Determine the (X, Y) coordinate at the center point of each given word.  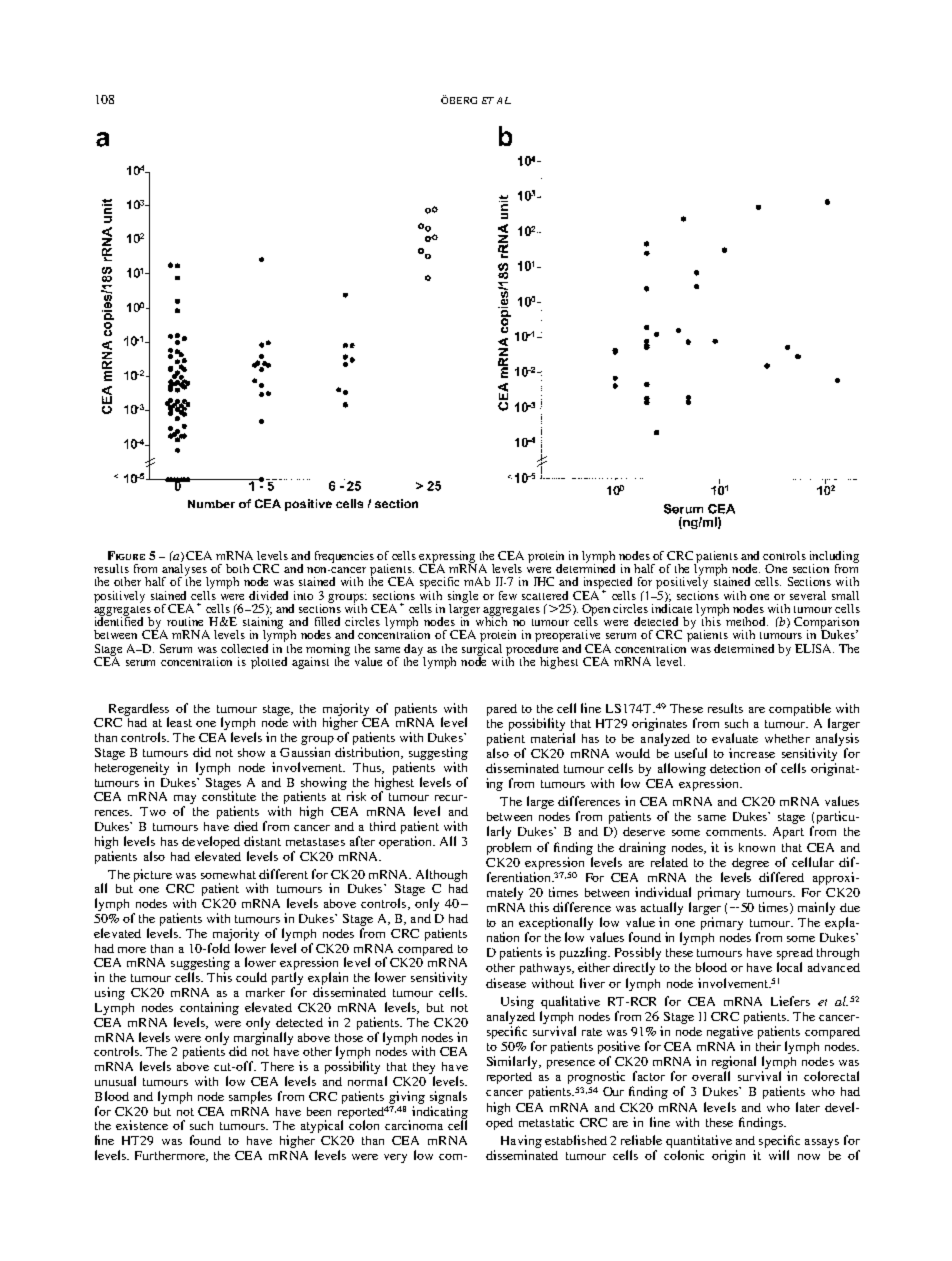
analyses (185, 571)
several (808, 595)
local (789, 967)
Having (521, 1141)
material (553, 738)
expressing (448, 558)
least (179, 722)
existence (142, 1125)
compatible (800, 709)
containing (209, 1008)
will (779, 1155)
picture (153, 875)
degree (750, 864)
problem (509, 848)
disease (506, 983)
